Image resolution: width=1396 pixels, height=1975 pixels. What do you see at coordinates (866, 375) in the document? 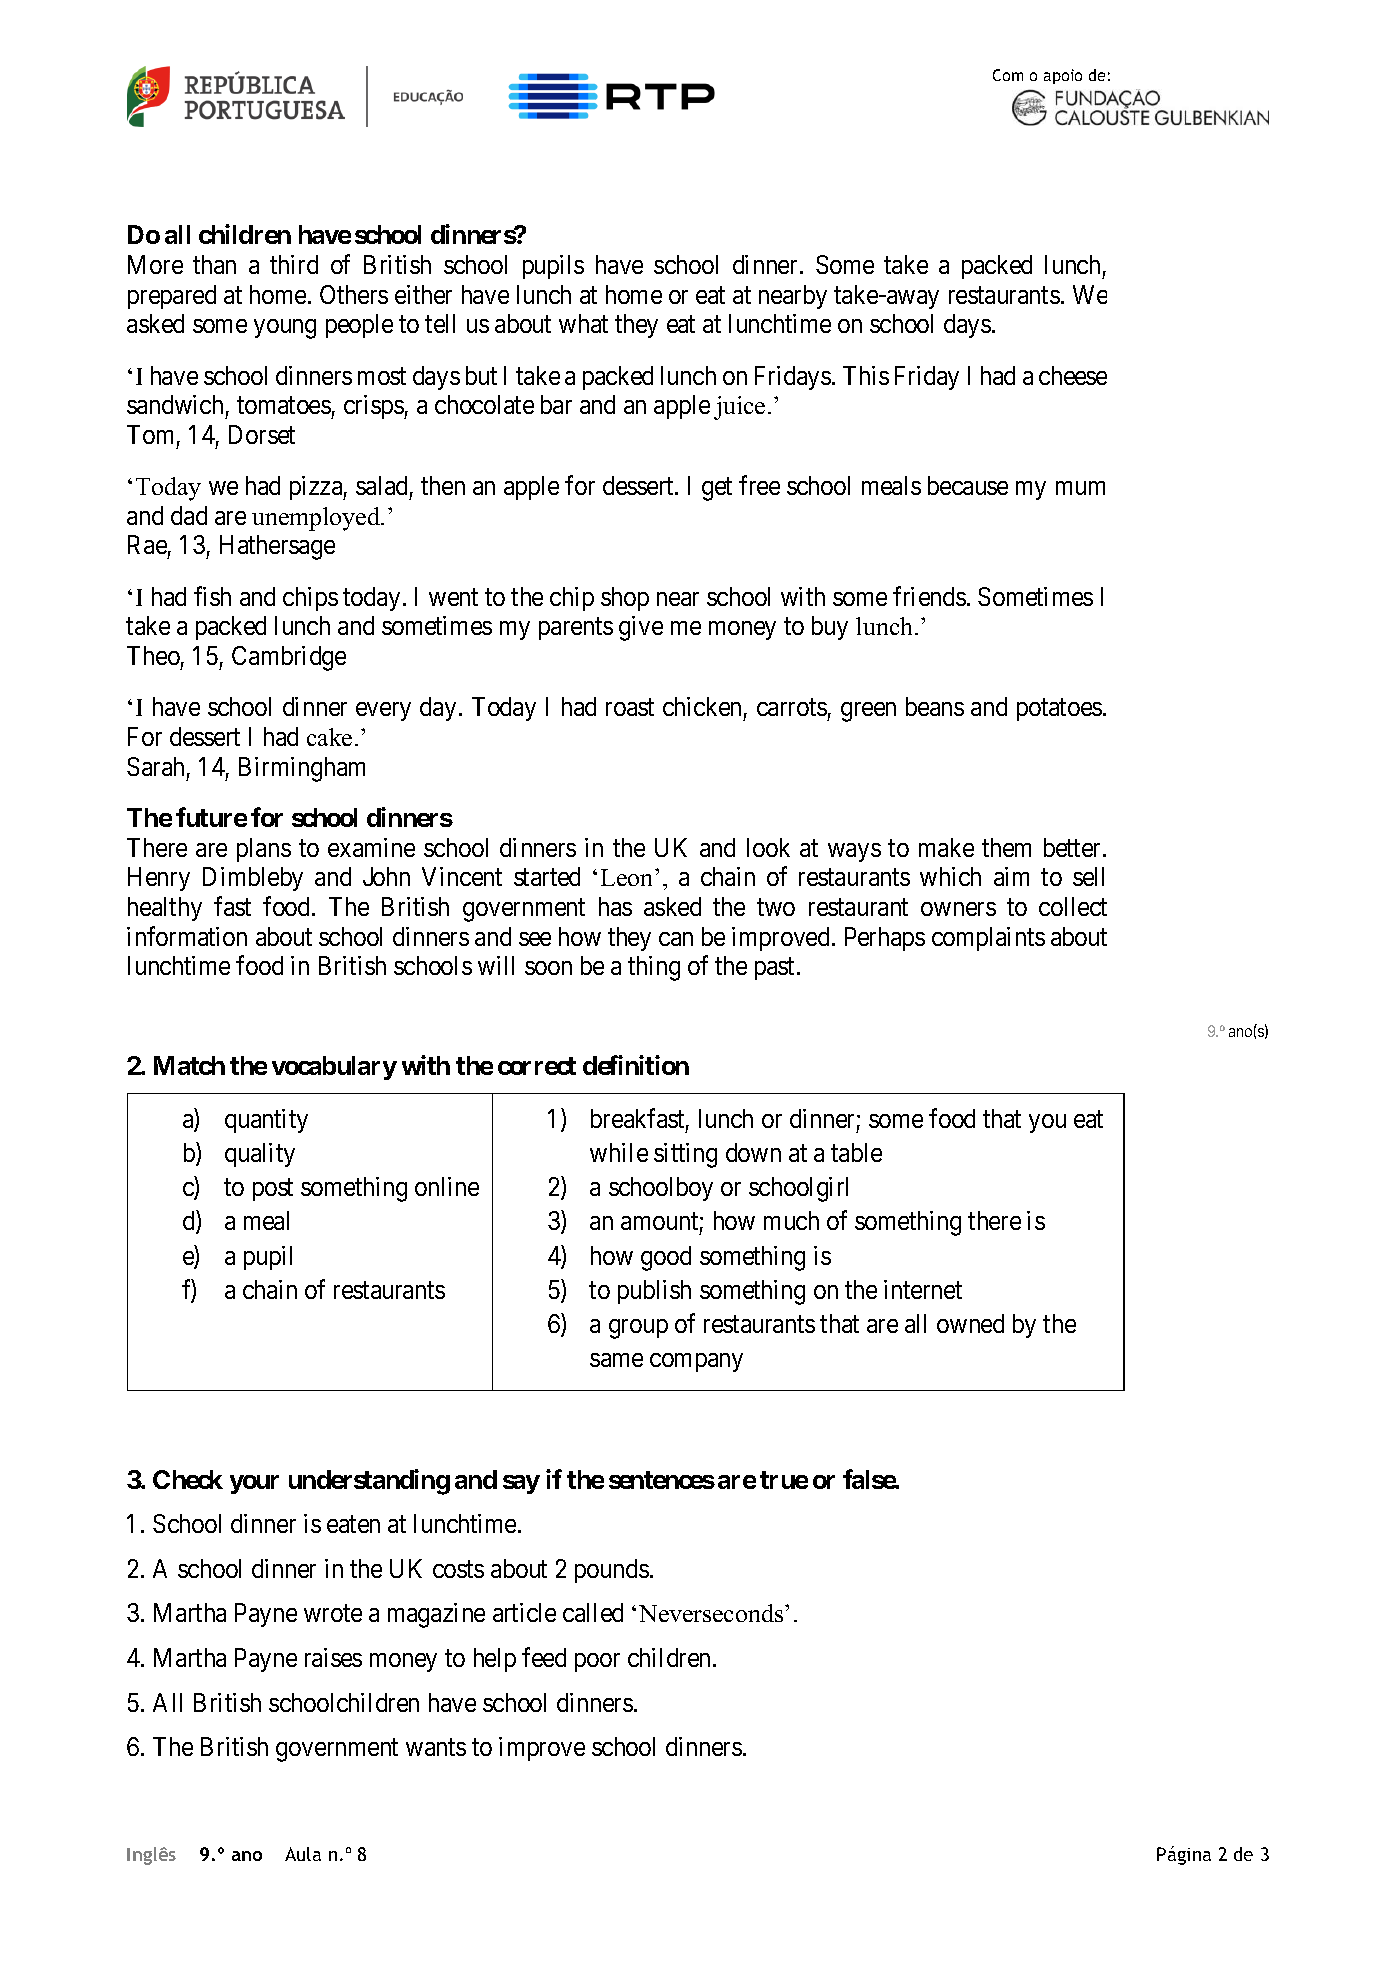
I see `This` at bounding box center [866, 375].
